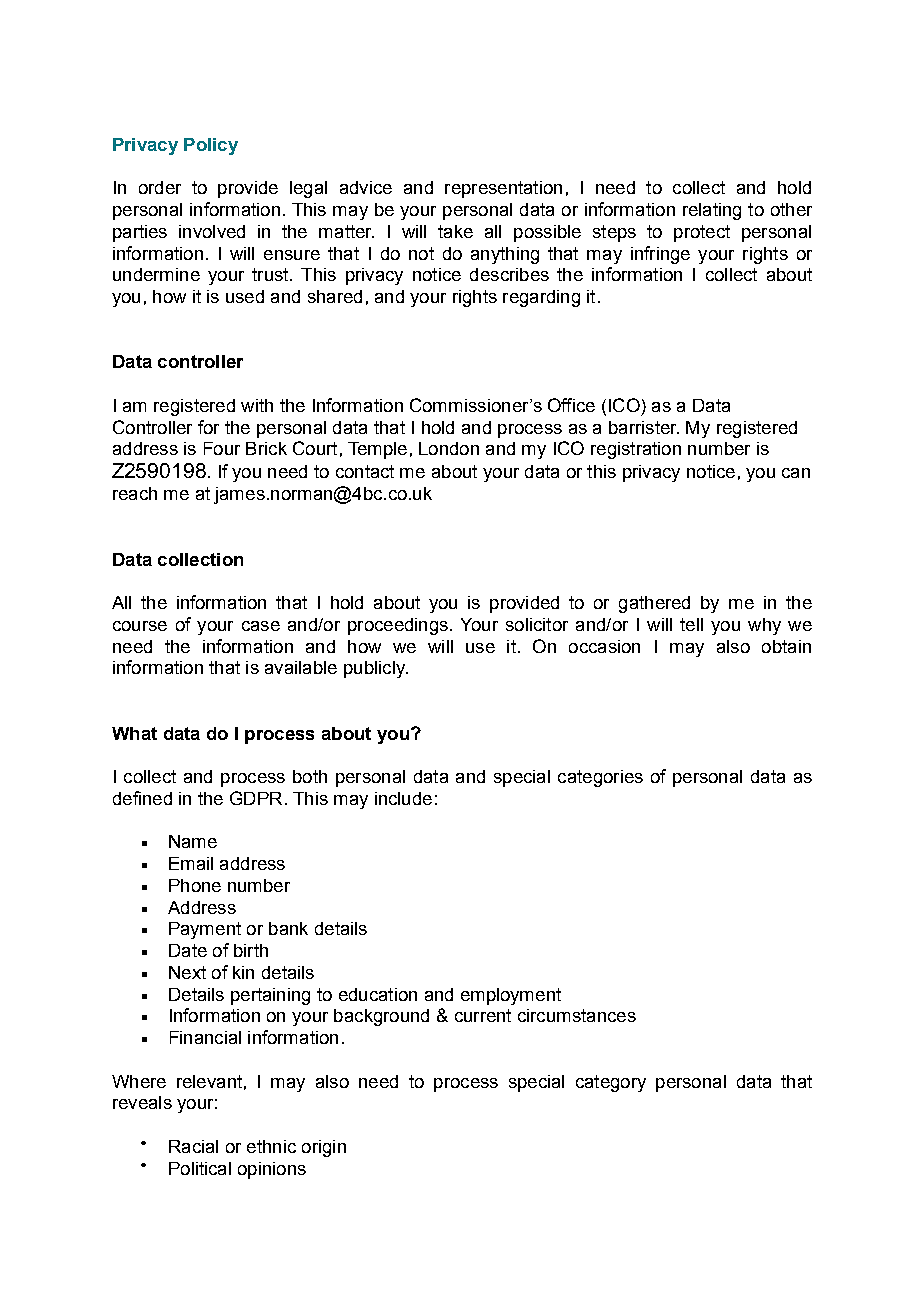 Image resolution: width=924 pixels, height=1308 pixels. What do you see at coordinates (398, 626) in the screenshot?
I see `proceedings` at bounding box center [398, 626].
